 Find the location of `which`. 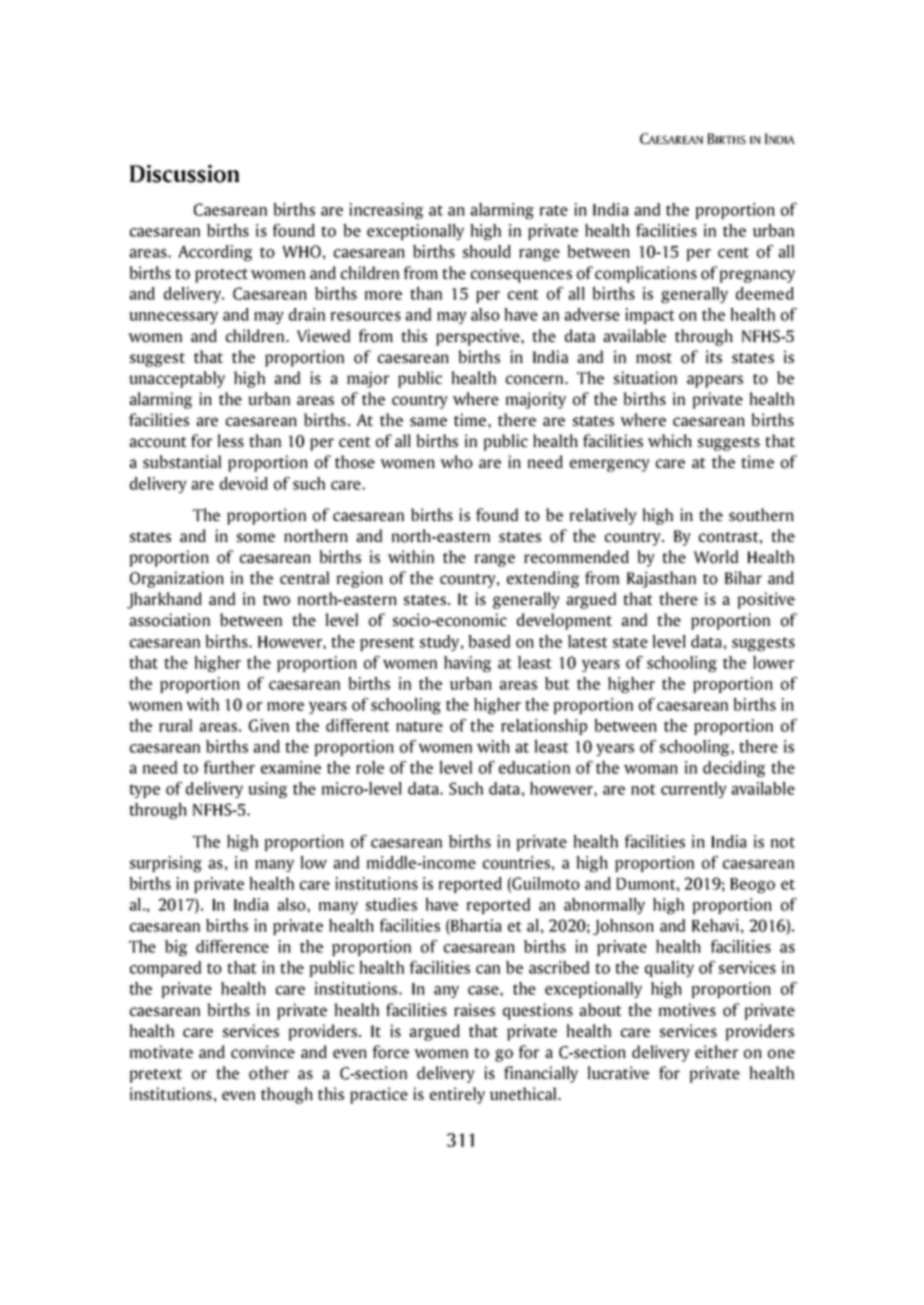

which is located at coordinates (670, 440).
